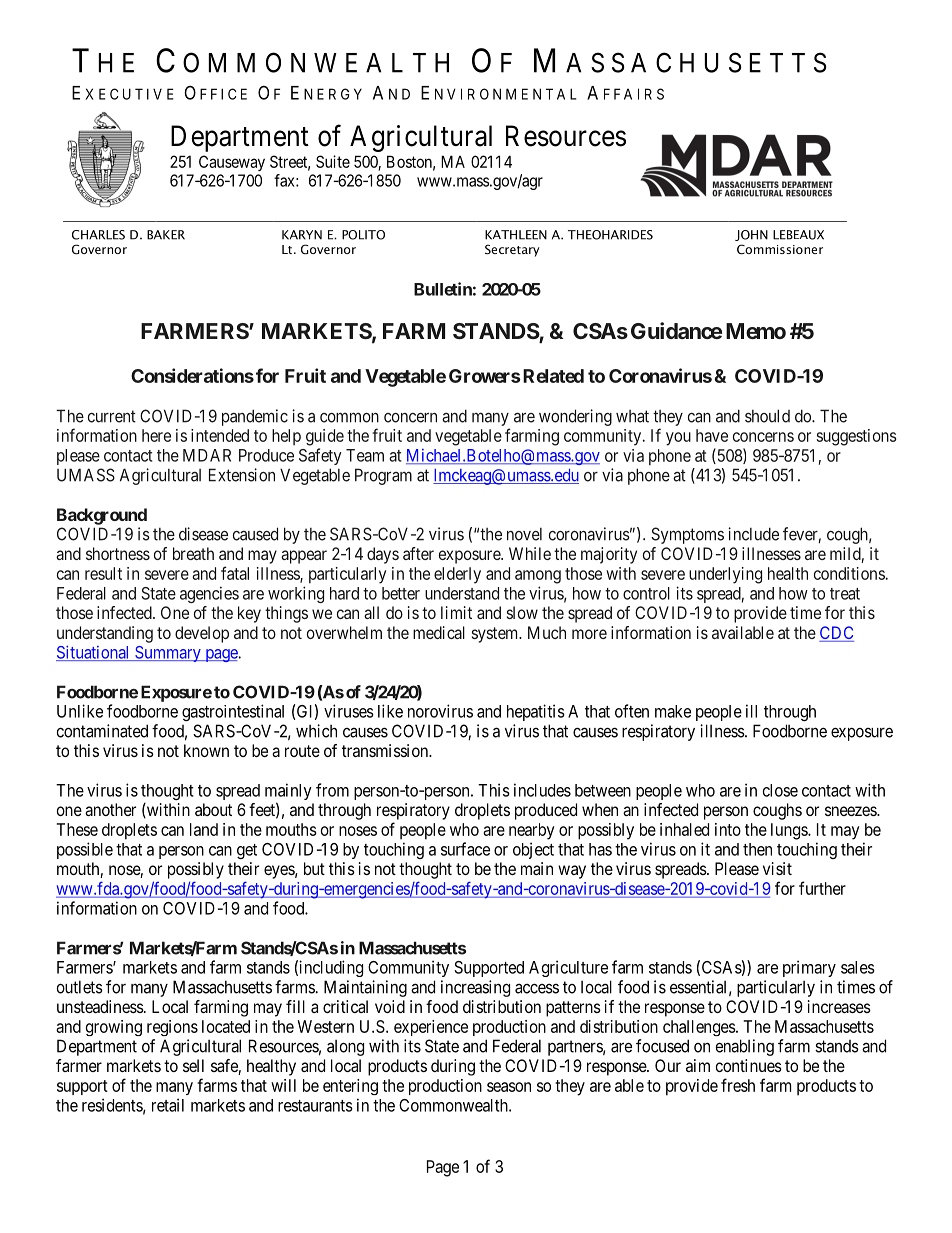 The image size is (952, 1233). What do you see at coordinates (439, 632) in the screenshot?
I see `medical` at bounding box center [439, 632].
